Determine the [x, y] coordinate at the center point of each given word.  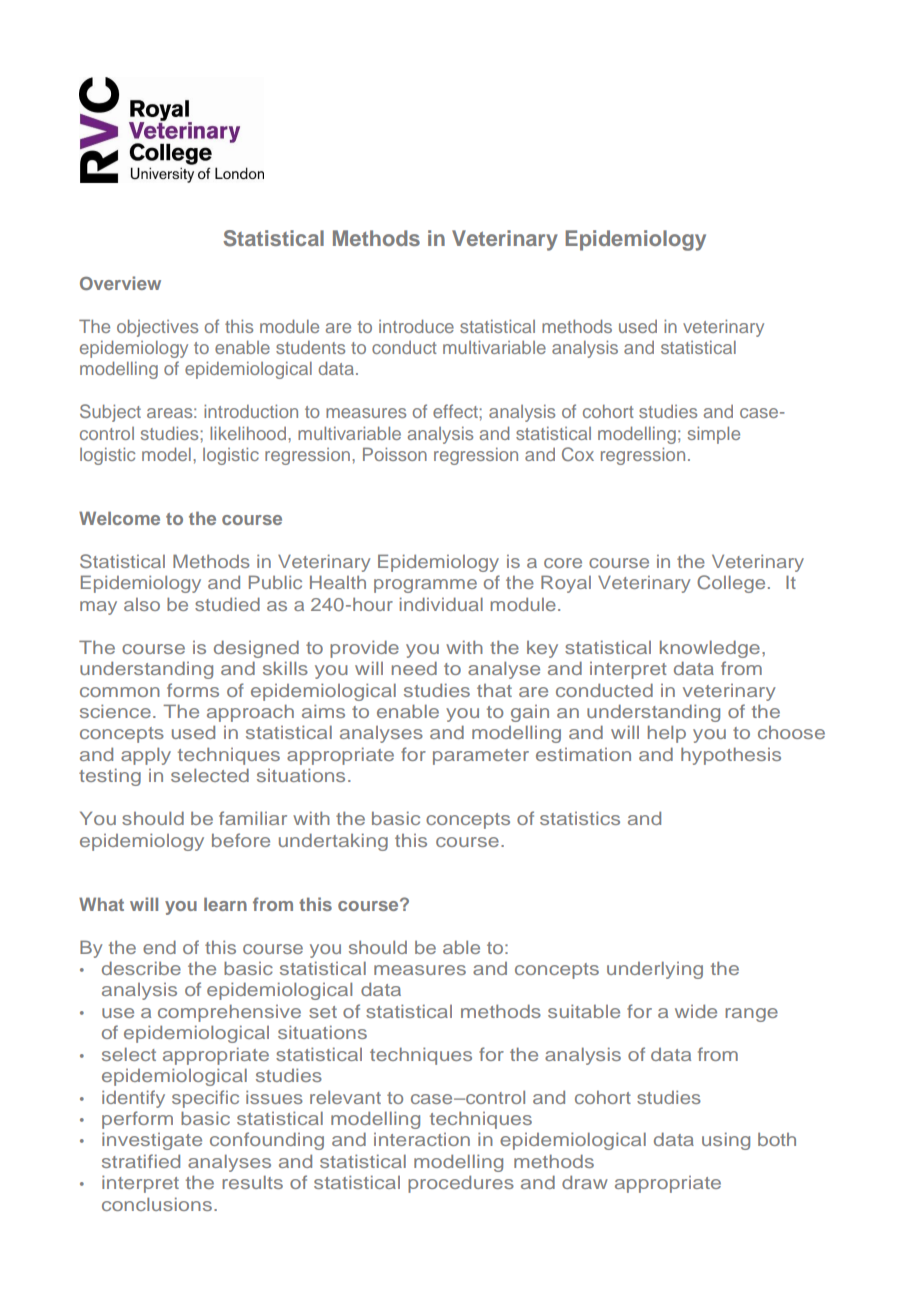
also [142, 604]
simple [714, 435]
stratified [141, 1161]
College [731, 584]
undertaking [333, 842]
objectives [157, 328]
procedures [461, 1184]
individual [441, 604]
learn [225, 904]
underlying [655, 970]
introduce [416, 326]
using [726, 1141]
